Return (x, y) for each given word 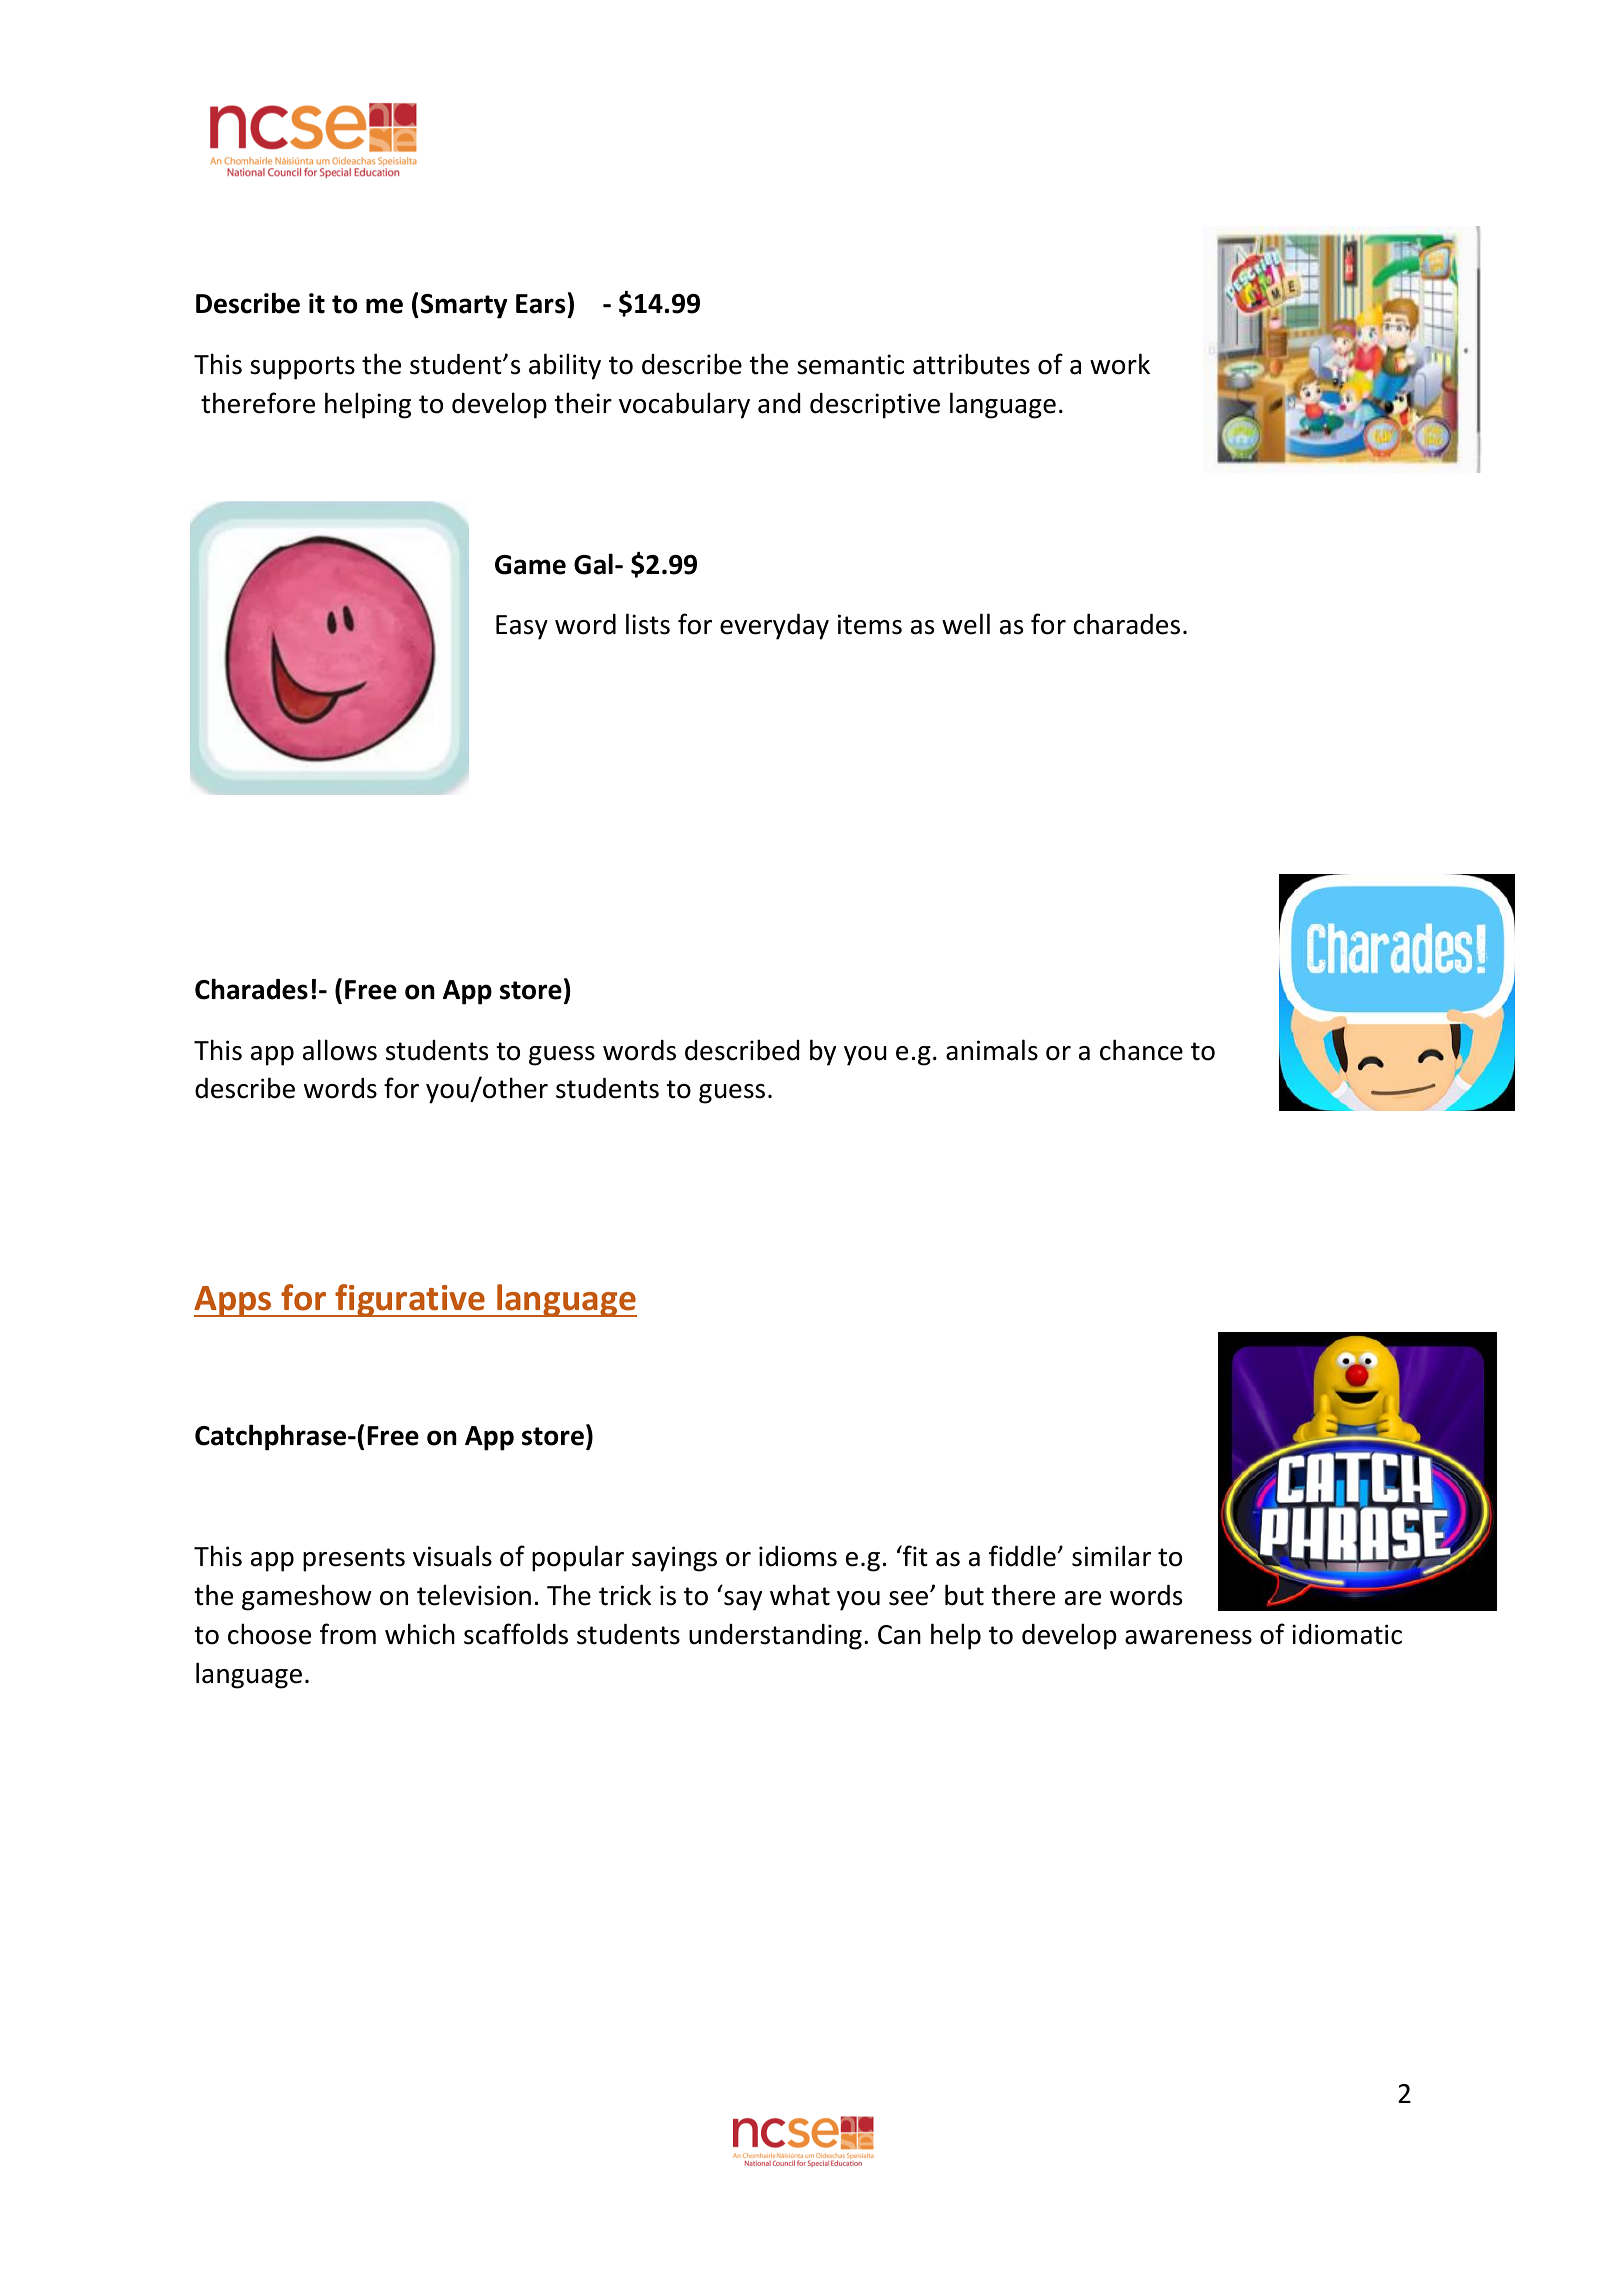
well (966, 624)
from (348, 1634)
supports (302, 368)
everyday (774, 627)
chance (1141, 1050)
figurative (410, 1300)
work (1120, 364)
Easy (522, 627)
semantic (850, 364)
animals (992, 1050)
